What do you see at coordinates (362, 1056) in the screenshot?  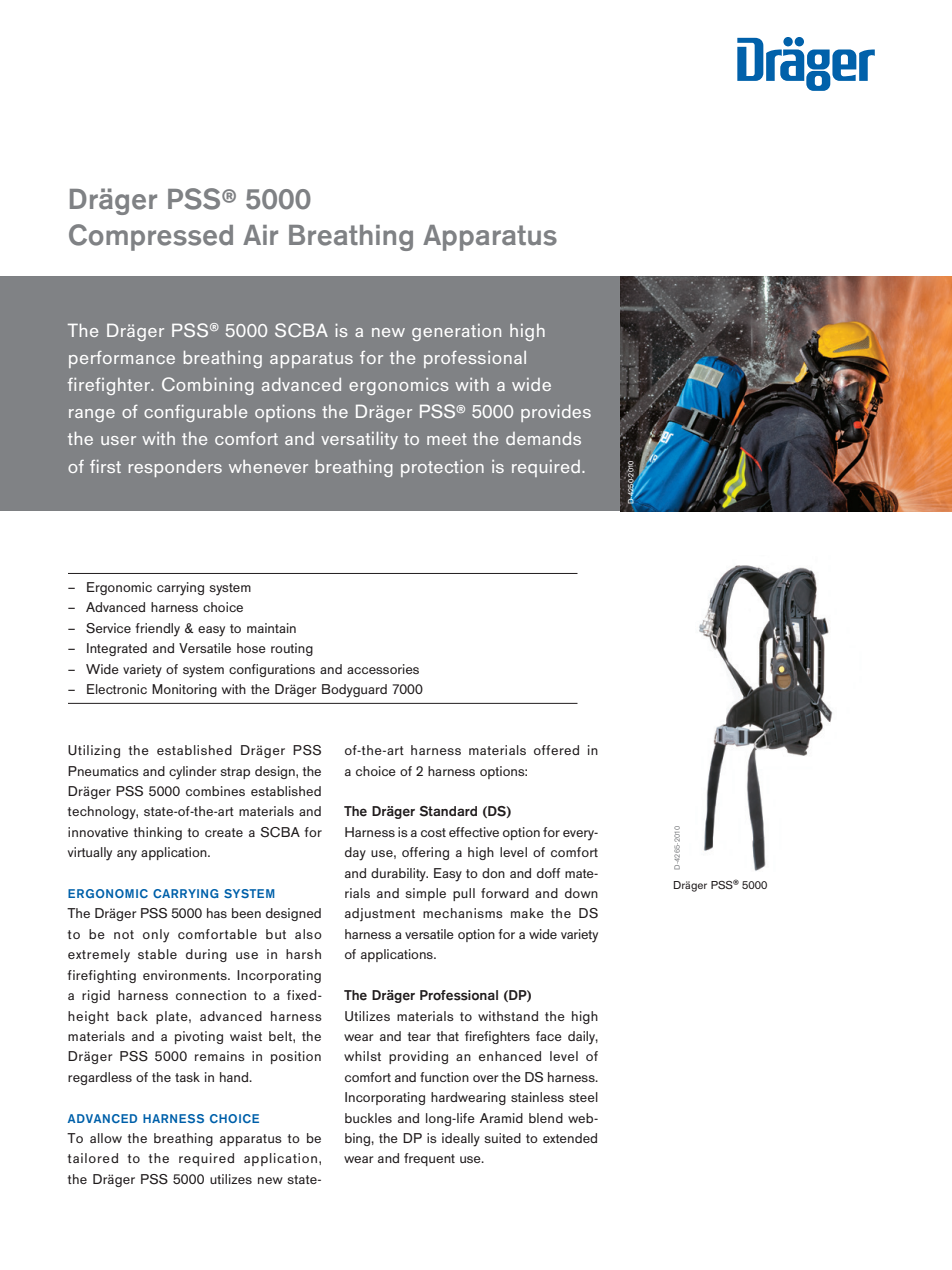 I see `whilst` at bounding box center [362, 1056].
